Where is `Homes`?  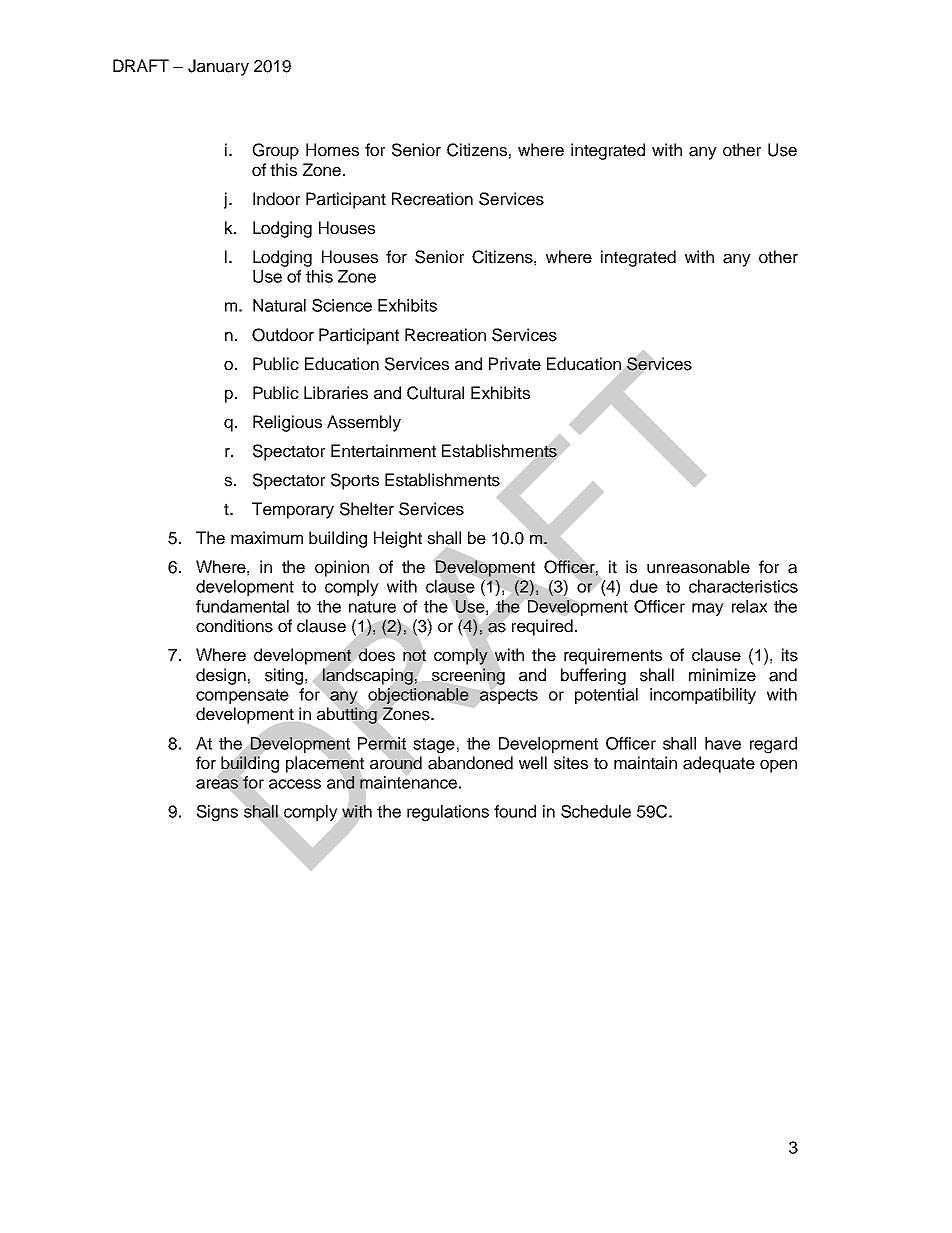 Homes is located at coordinates (332, 150).
